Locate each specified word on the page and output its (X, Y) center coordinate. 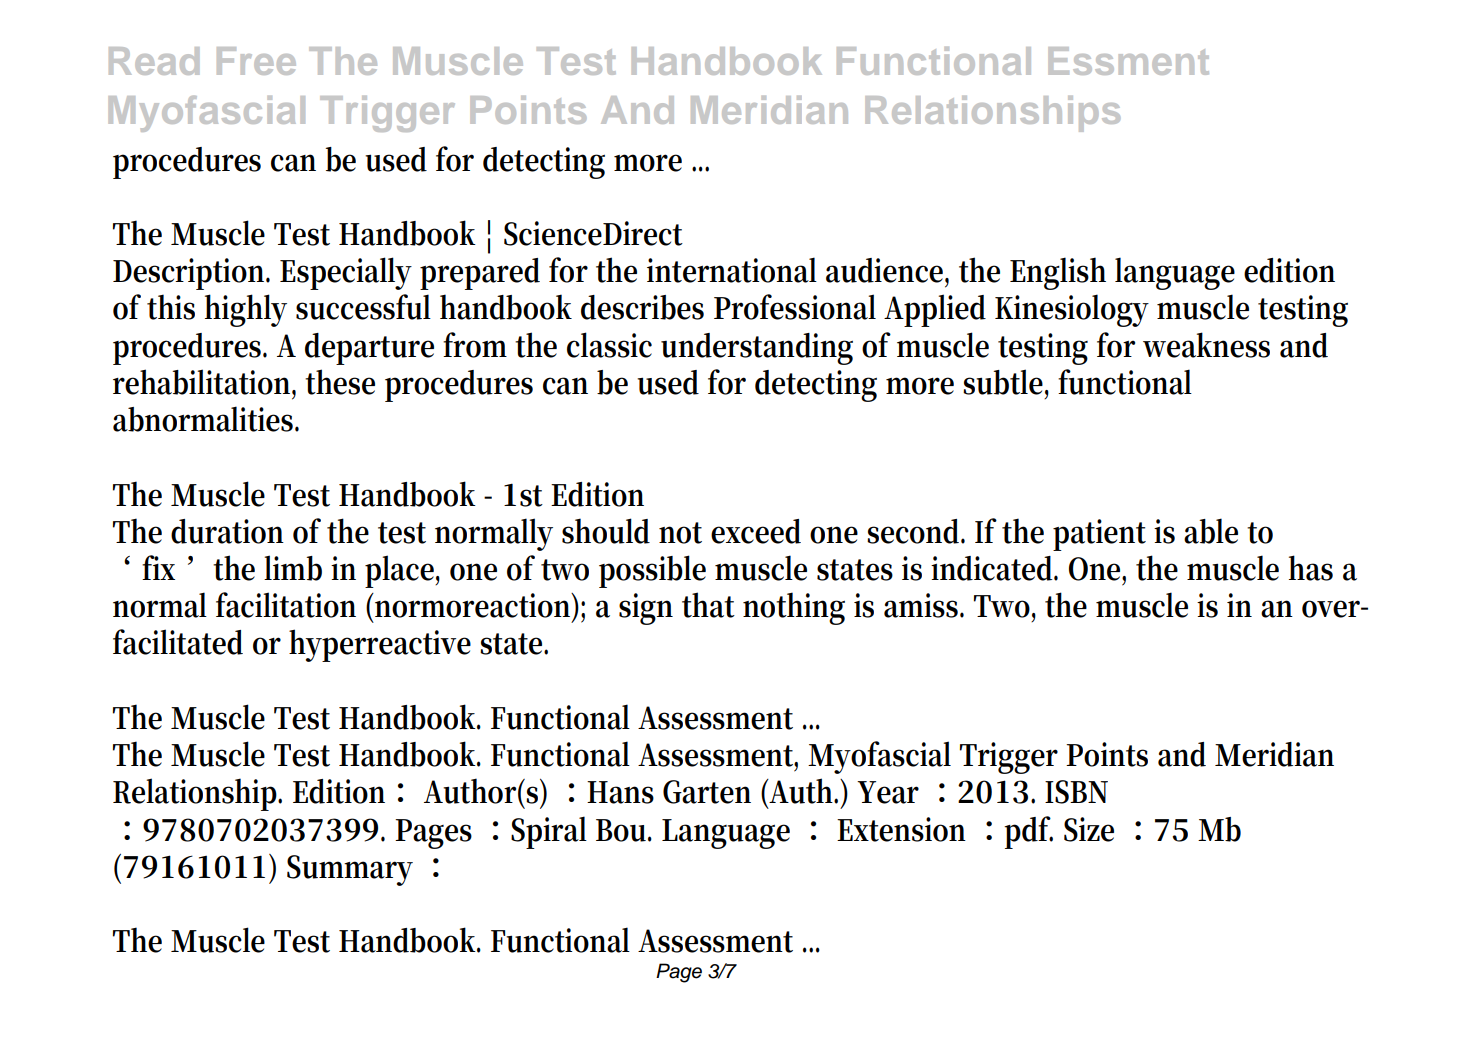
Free (256, 61)
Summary (350, 870)
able (1211, 531)
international (732, 270)
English (1058, 273)
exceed (756, 531)
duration (227, 531)
